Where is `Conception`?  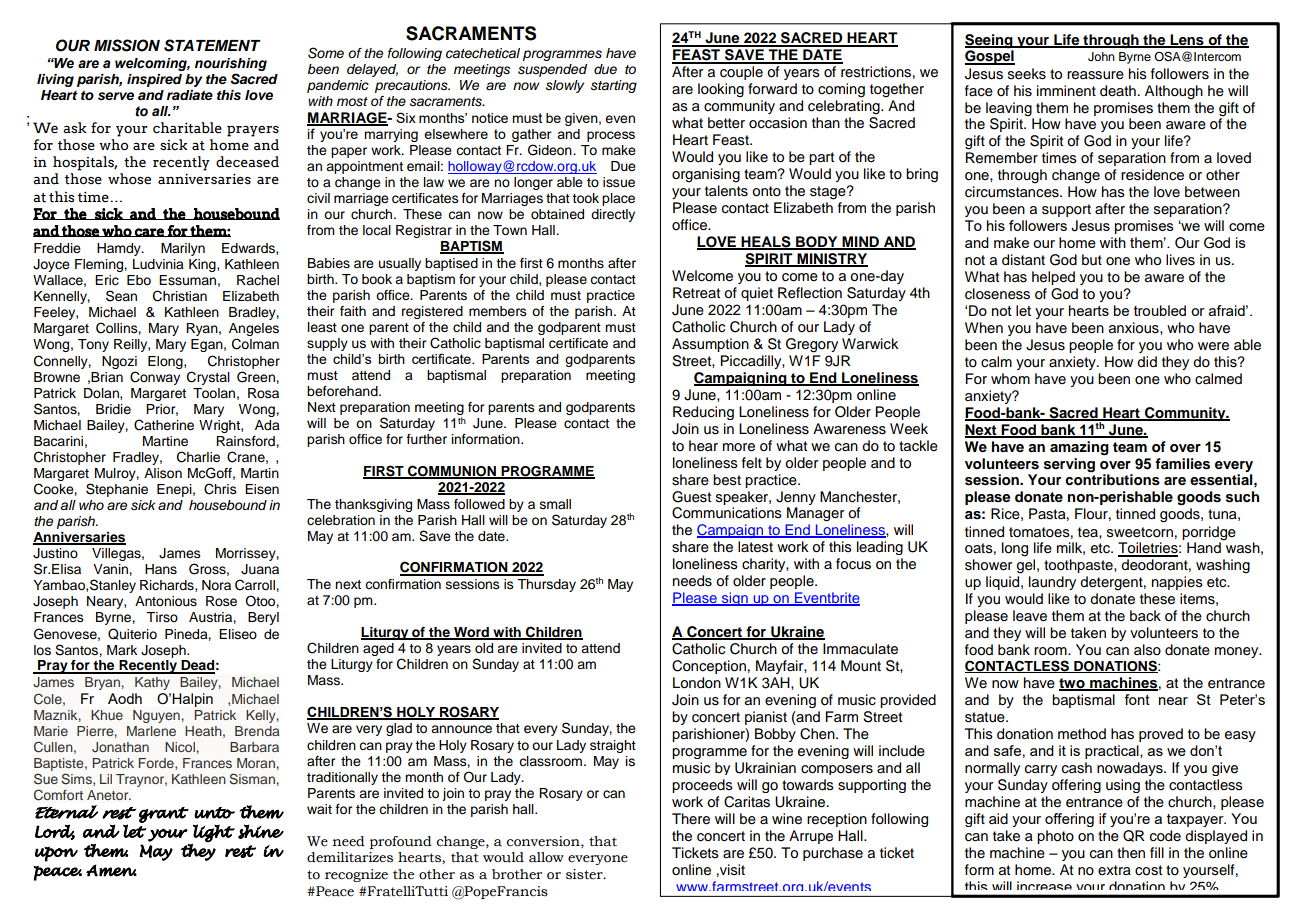 Conception is located at coordinates (709, 667).
